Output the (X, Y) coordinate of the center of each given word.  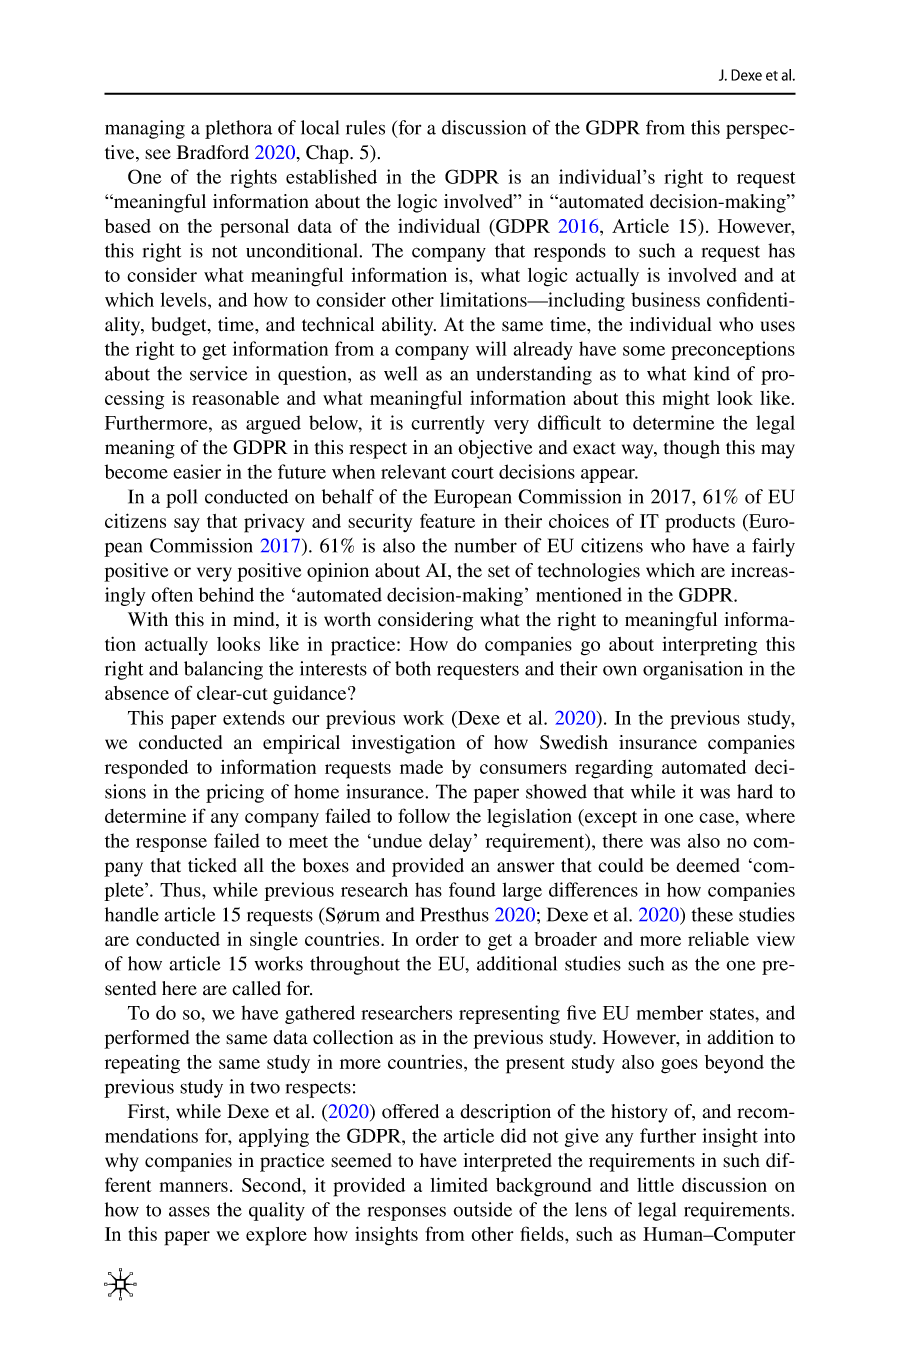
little (655, 1185)
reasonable (235, 398)
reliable (718, 939)
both (413, 668)
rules (365, 127)
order (437, 939)
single (274, 941)
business (665, 299)
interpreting (709, 646)
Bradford (212, 152)
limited (459, 1184)
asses (189, 1211)
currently (448, 424)
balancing (223, 670)
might (686, 400)
